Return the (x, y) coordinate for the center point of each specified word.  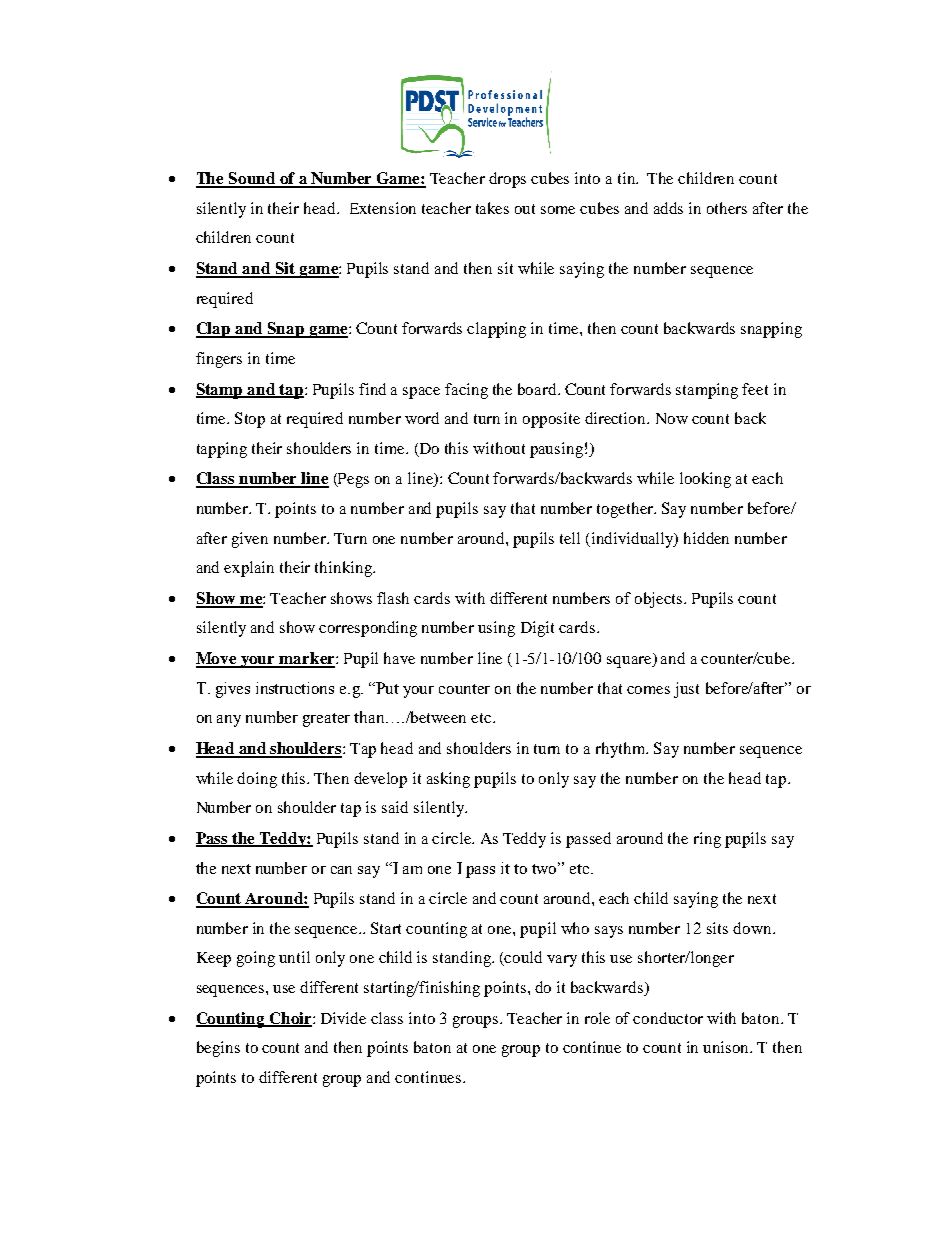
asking (448, 780)
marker (307, 659)
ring (707, 840)
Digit (537, 629)
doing (257, 780)
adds (668, 208)
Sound (252, 179)
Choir (290, 1019)
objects (660, 600)
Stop (250, 420)
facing (466, 391)
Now (672, 418)
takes (492, 208)
